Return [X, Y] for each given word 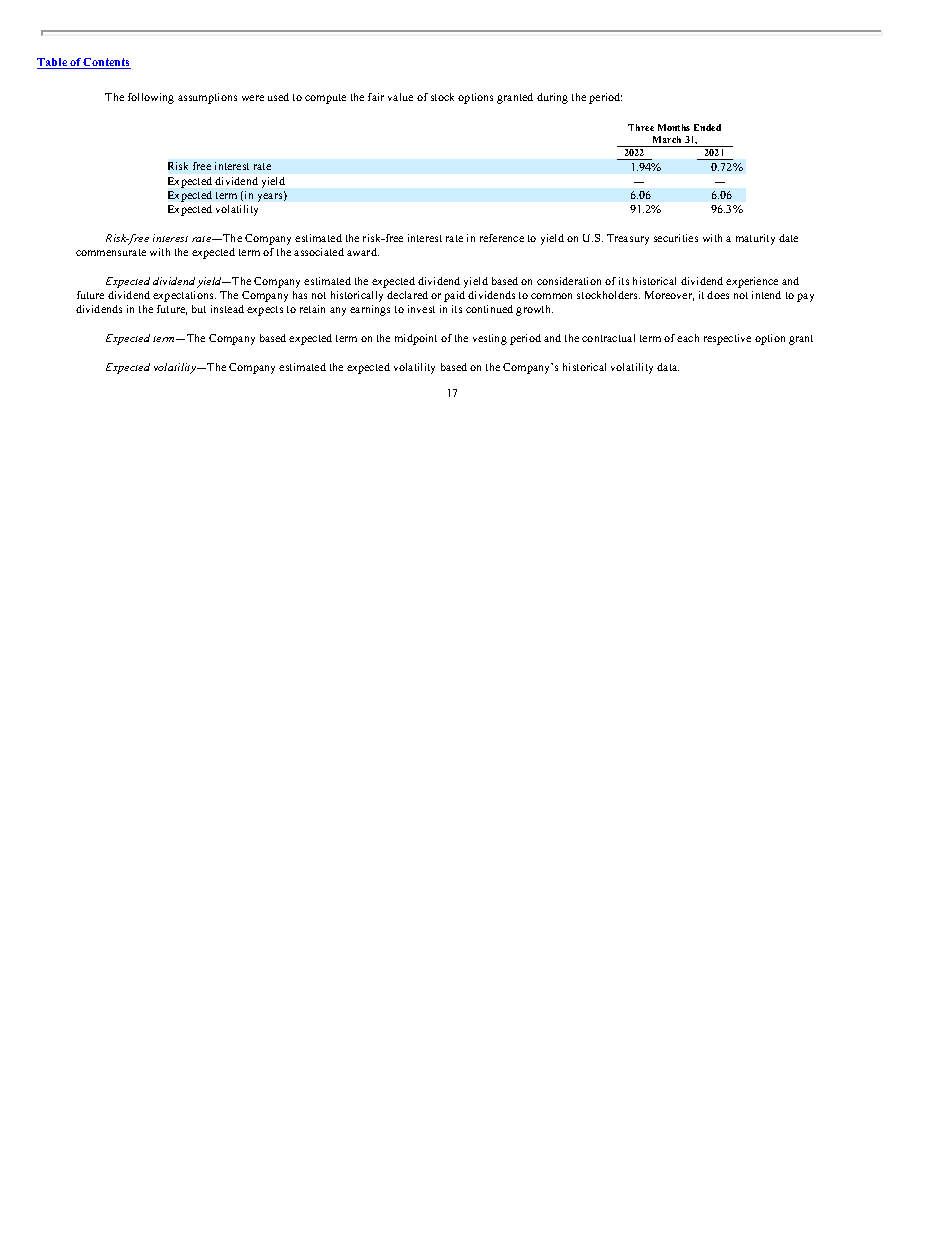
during [552, 98]
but [199, 309]
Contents [106, 63]
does [718, 295]
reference [502, 238]
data [668, 367]
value [400, 97]
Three [641, 127]
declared [407, 295]
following [151, 98]
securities [676, 238]
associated [319, 252]
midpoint [416, 339]
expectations [184, 296]
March [667, 139]
